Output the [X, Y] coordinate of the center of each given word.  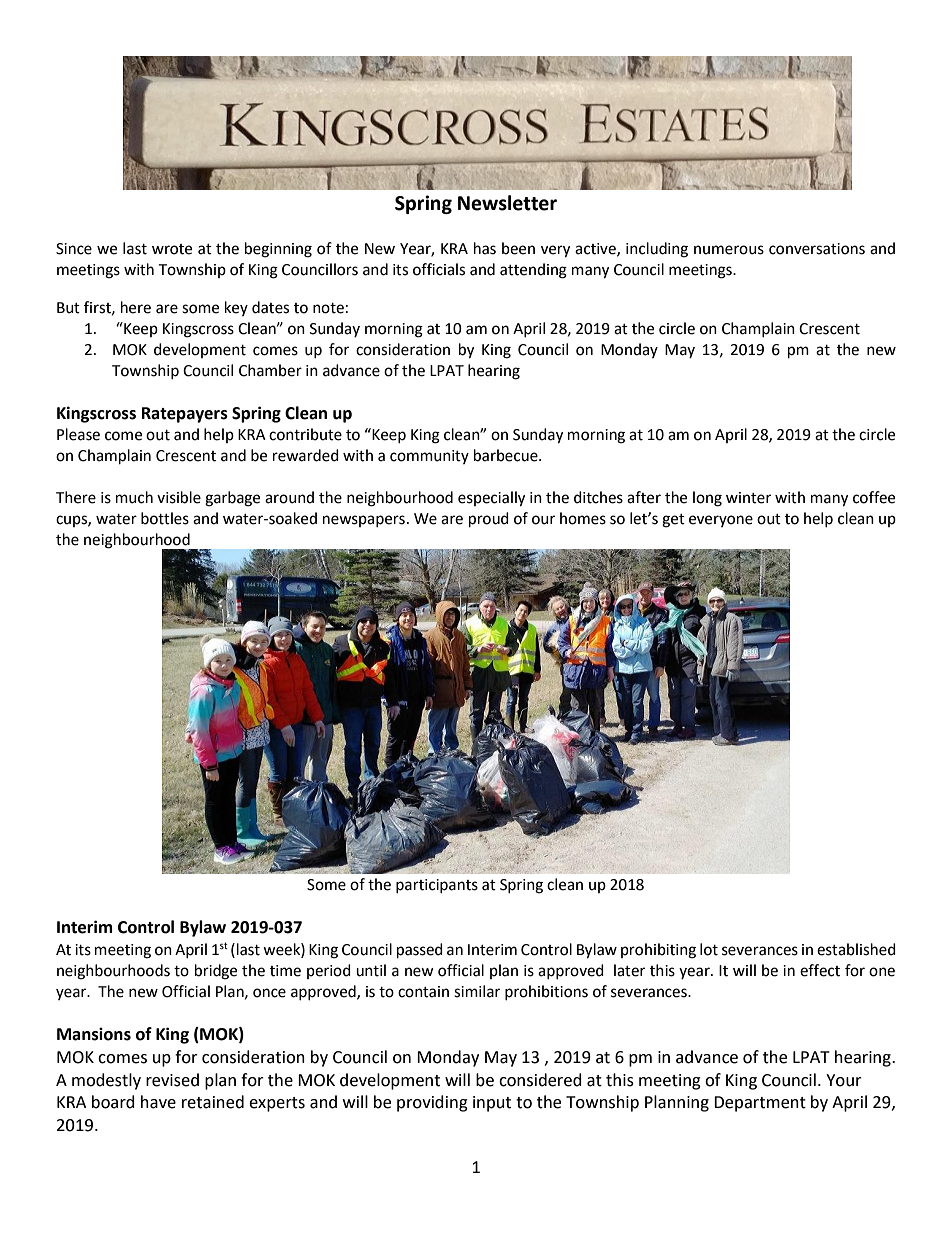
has [485, 248]
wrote [172, 249]
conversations [817, 249]
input [492, 1104]
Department [760, 1104]
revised [172, 1080]
